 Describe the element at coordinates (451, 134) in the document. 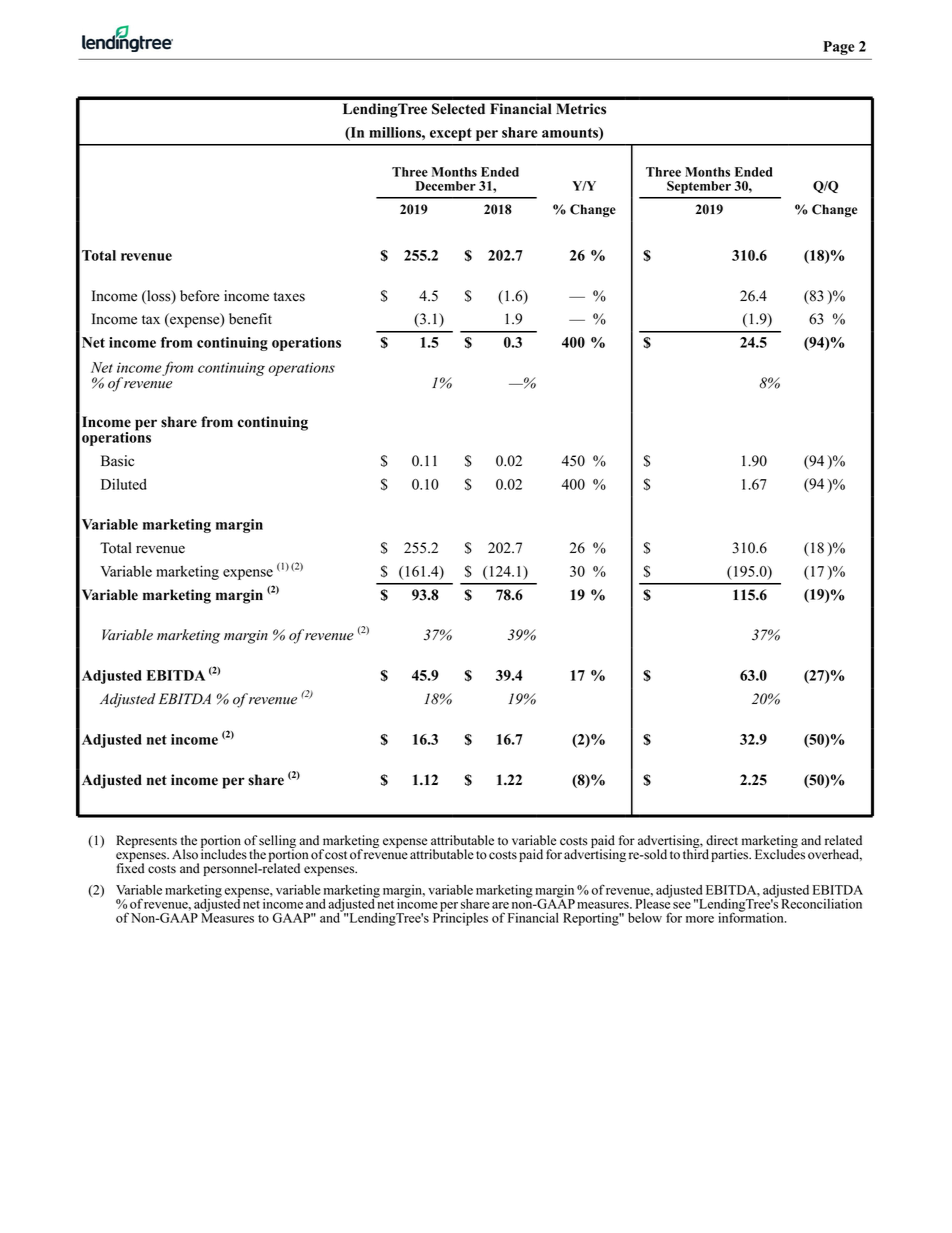

I see `except` at that location.
